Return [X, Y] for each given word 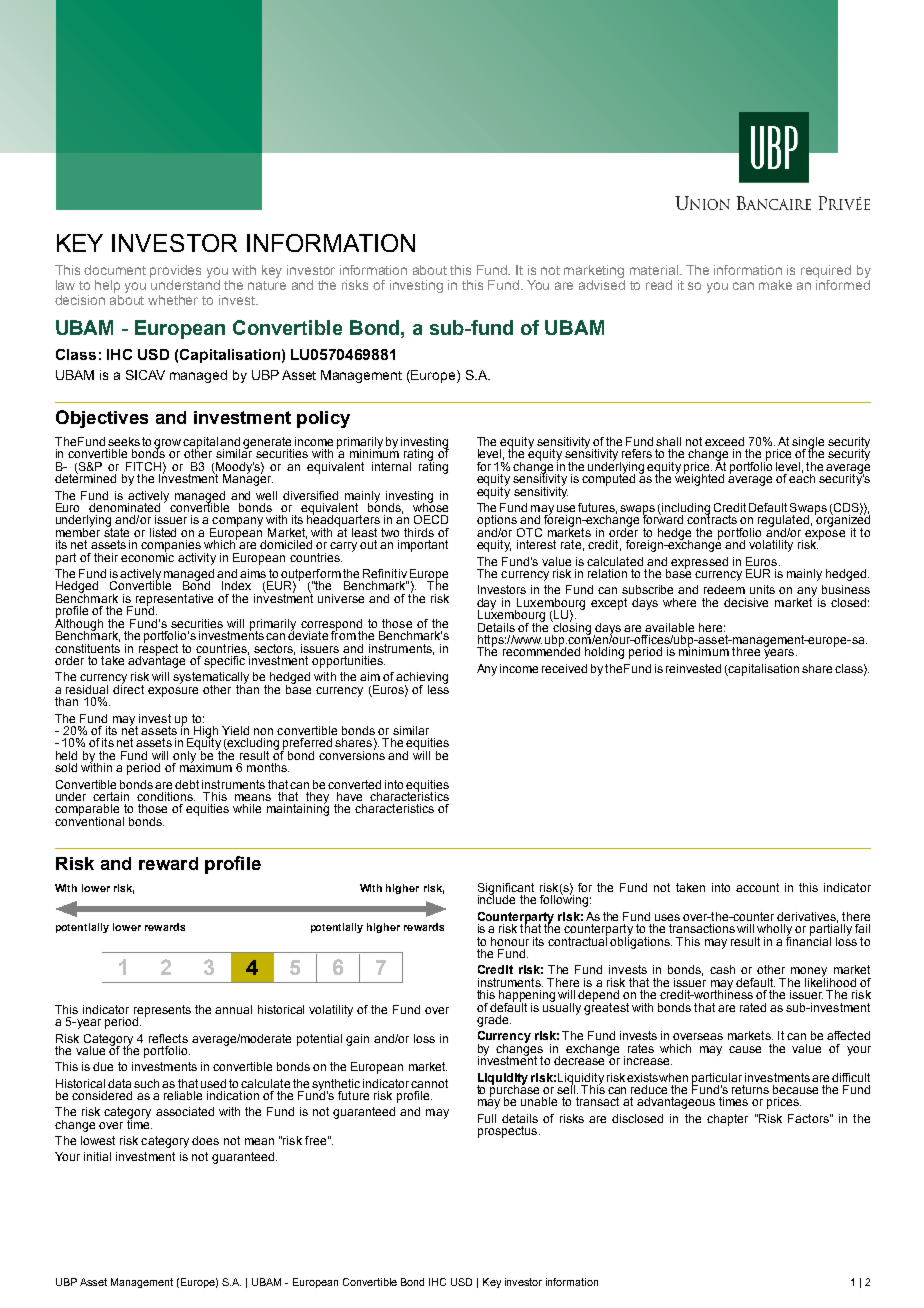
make [775, 285]
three [746, 651]
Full [487, 1118]
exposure [173, 692]
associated [185, 1111]
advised [602, 283]
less [438, 688]
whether [173, 300]
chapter [727, 1120]
